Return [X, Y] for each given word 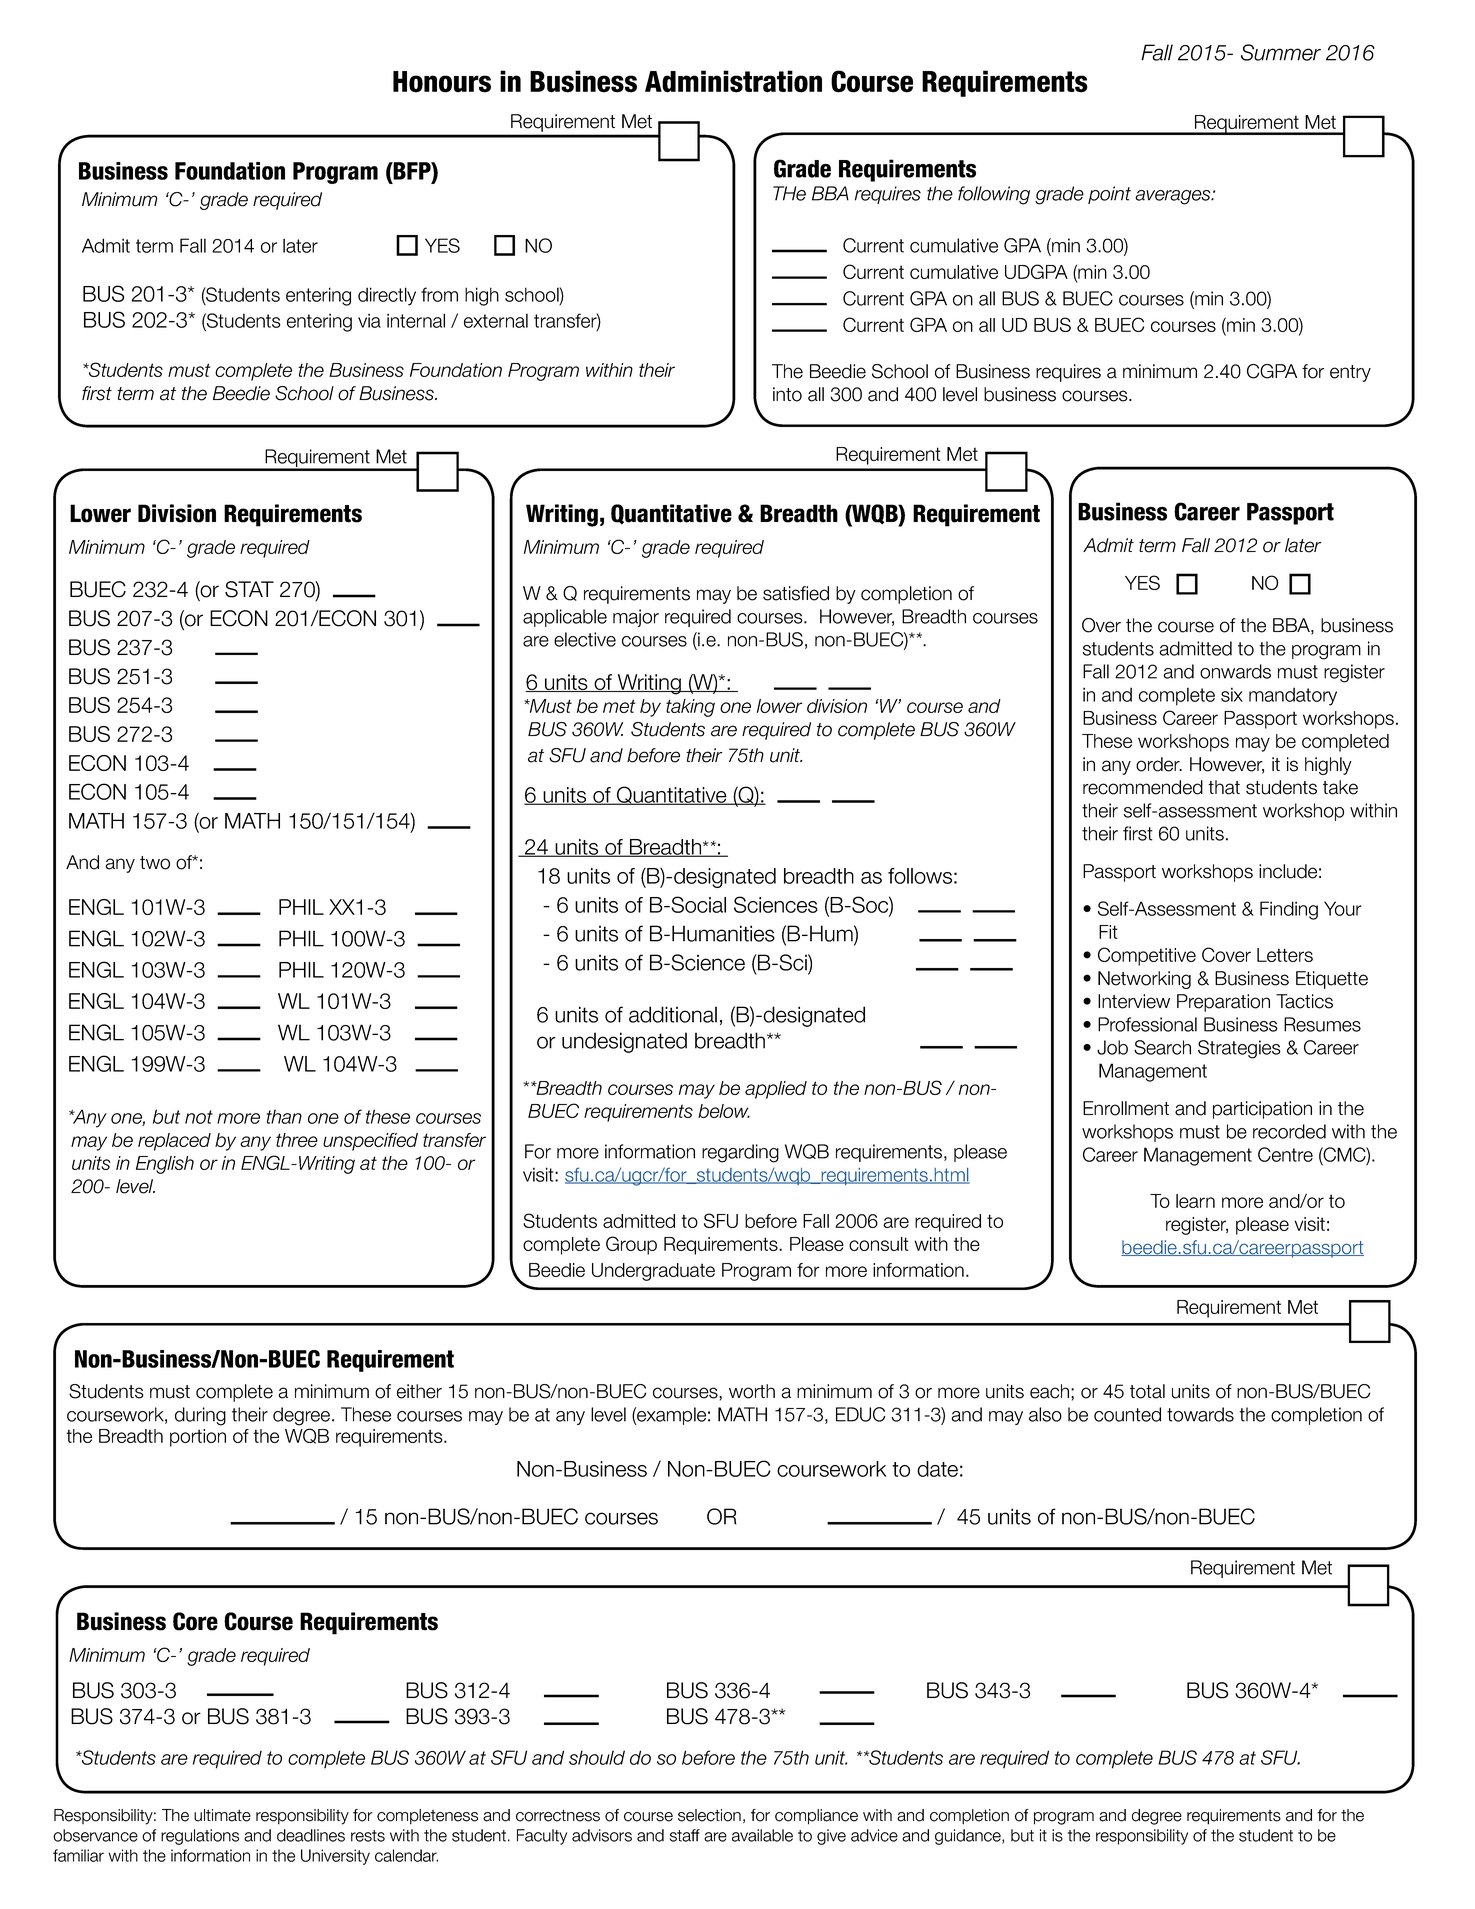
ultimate [222, 1815]
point [1109, 195]
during [200, 1416]
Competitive [1147, 956]
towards [1200, 1414]
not [199, 1117]
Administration [733, 81]
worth [752, 1391]
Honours [442, 82]
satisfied [796, 593]
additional [673, 1014]
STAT [249, 589]
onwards [1235, 671]
